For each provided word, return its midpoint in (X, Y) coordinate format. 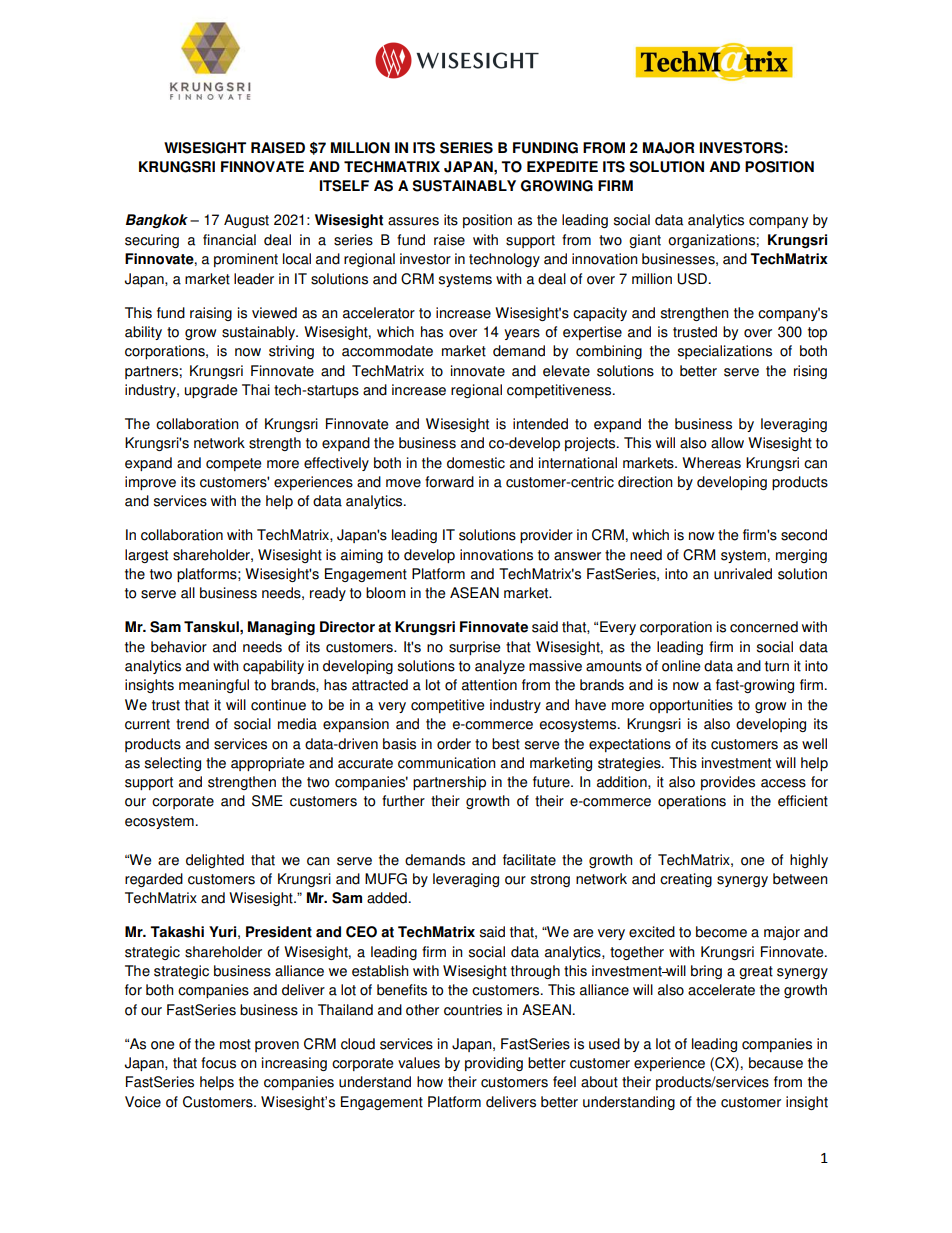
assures (413, 221)
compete (233, 464)
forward (449, 482)
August (246, 221)
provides (728, 783)
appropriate (267, 764)
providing (494, 1064)
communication (447, 763)
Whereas (711, 463)
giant (645, 241)
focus (218, 1063)
